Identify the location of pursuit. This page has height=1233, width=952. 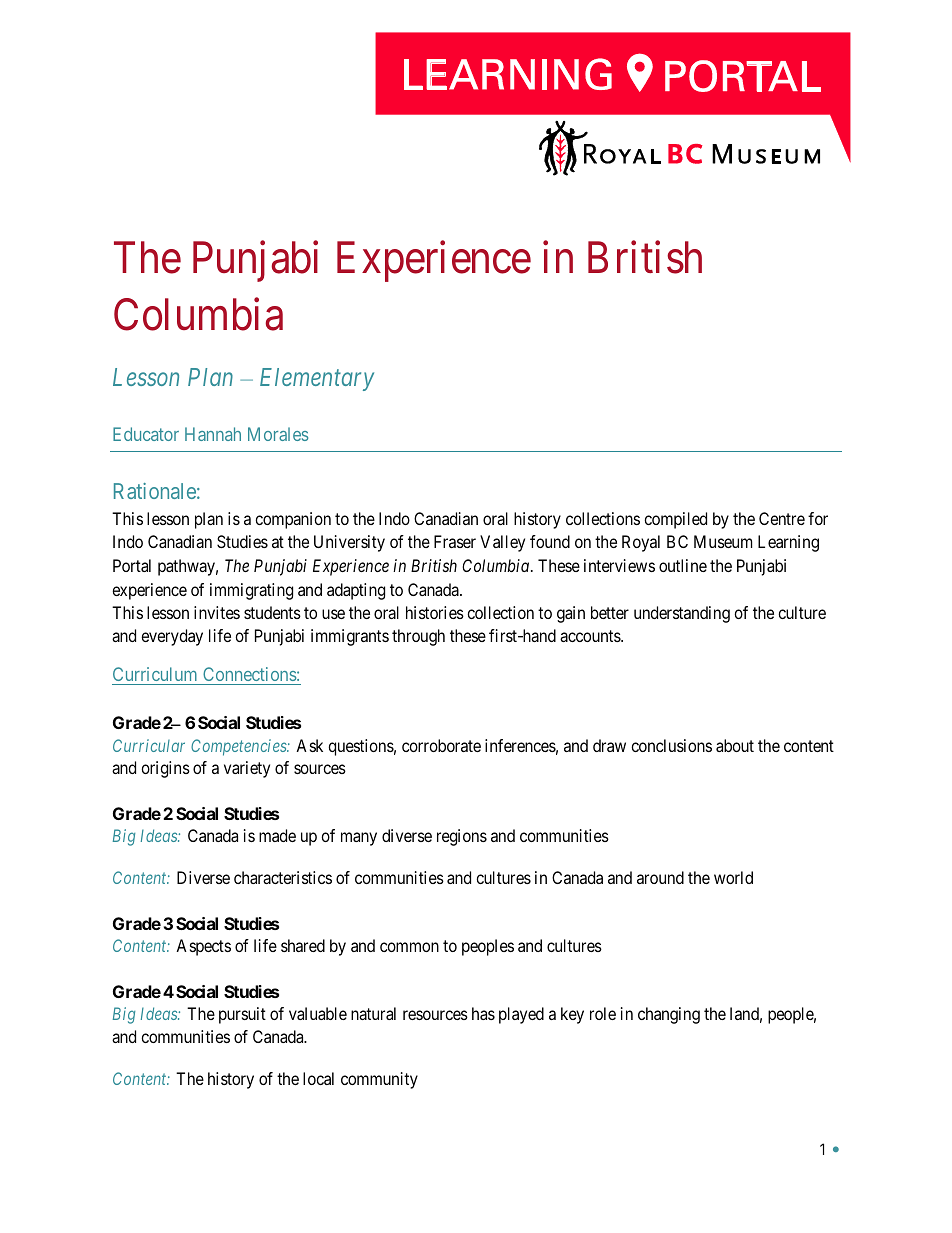
(242, 1015).
